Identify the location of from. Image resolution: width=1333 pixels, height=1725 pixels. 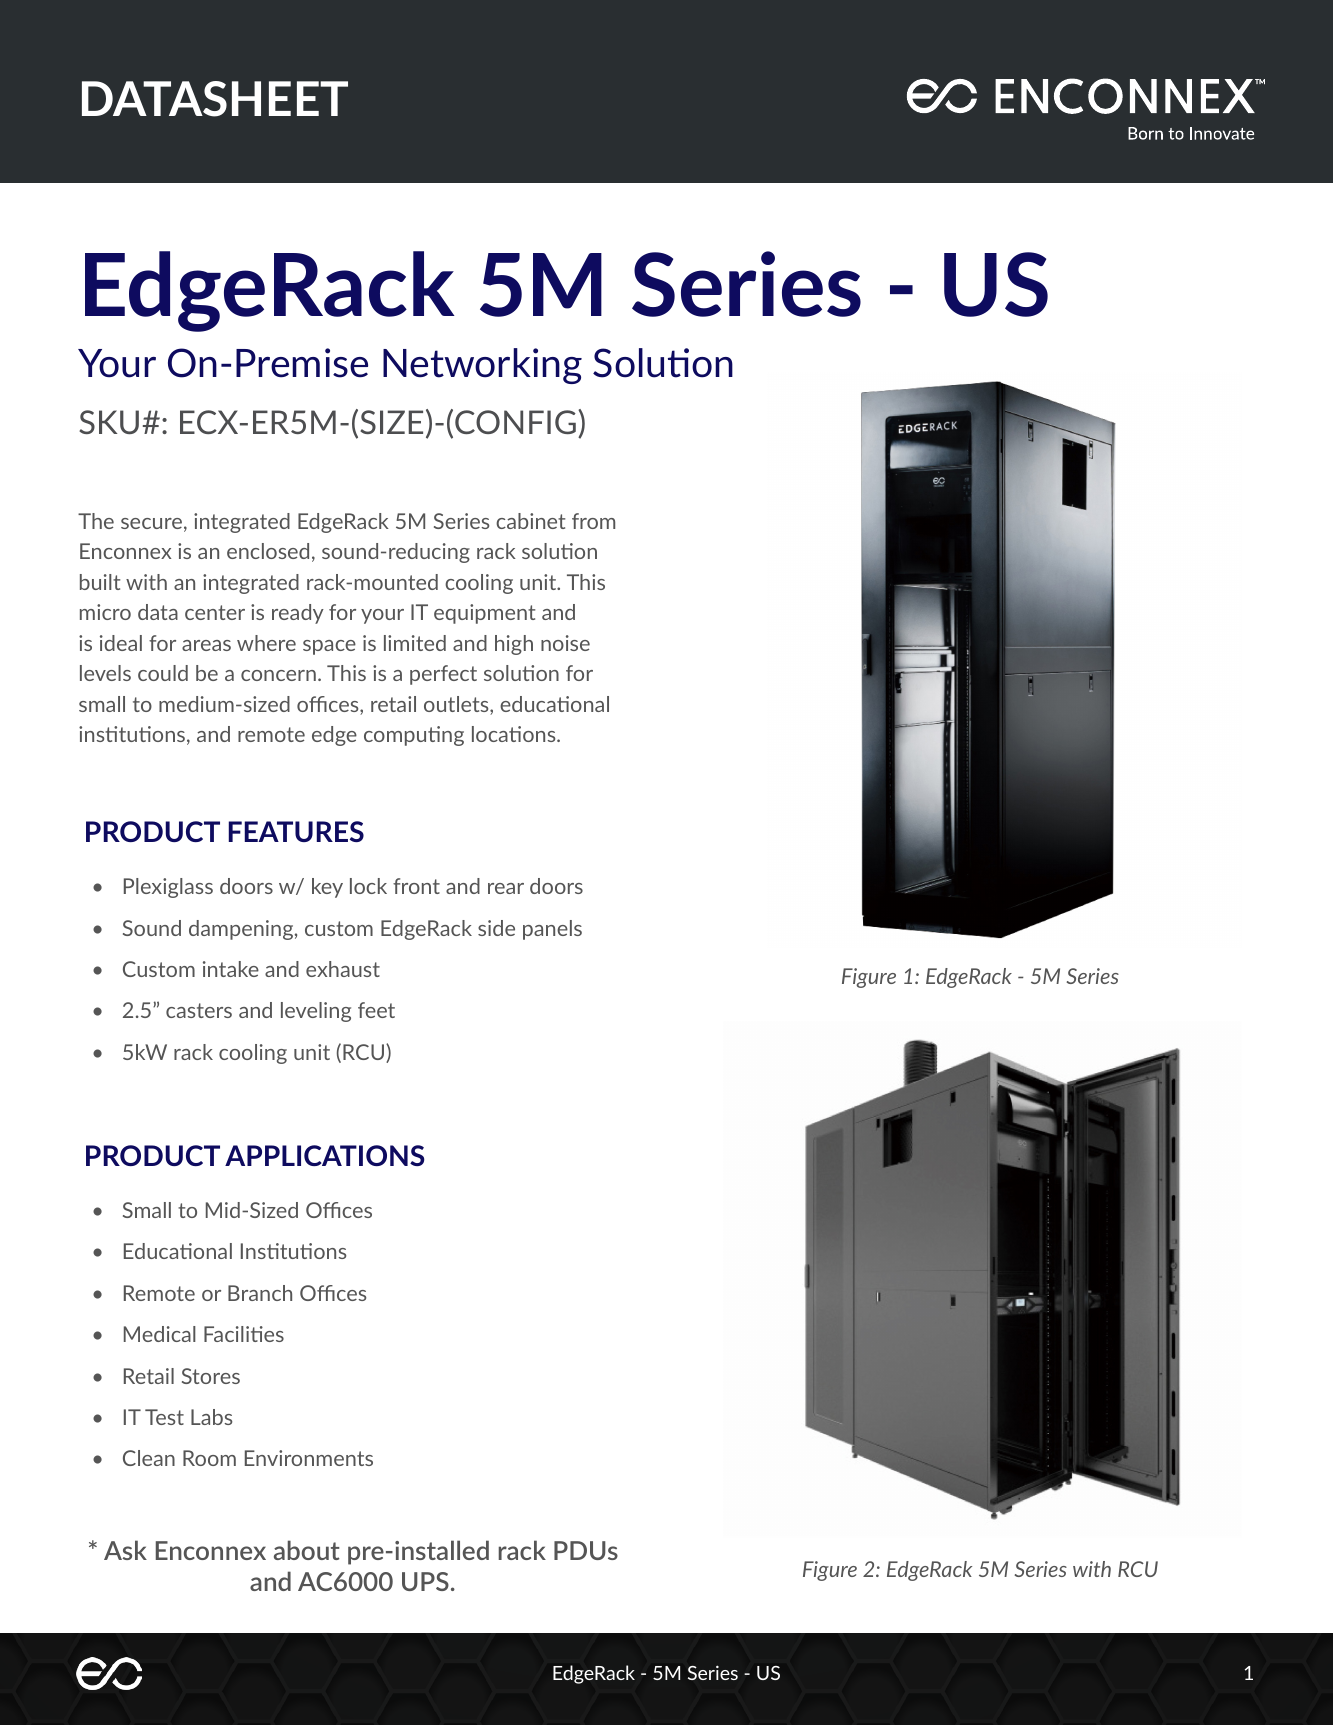
(593, 521).
